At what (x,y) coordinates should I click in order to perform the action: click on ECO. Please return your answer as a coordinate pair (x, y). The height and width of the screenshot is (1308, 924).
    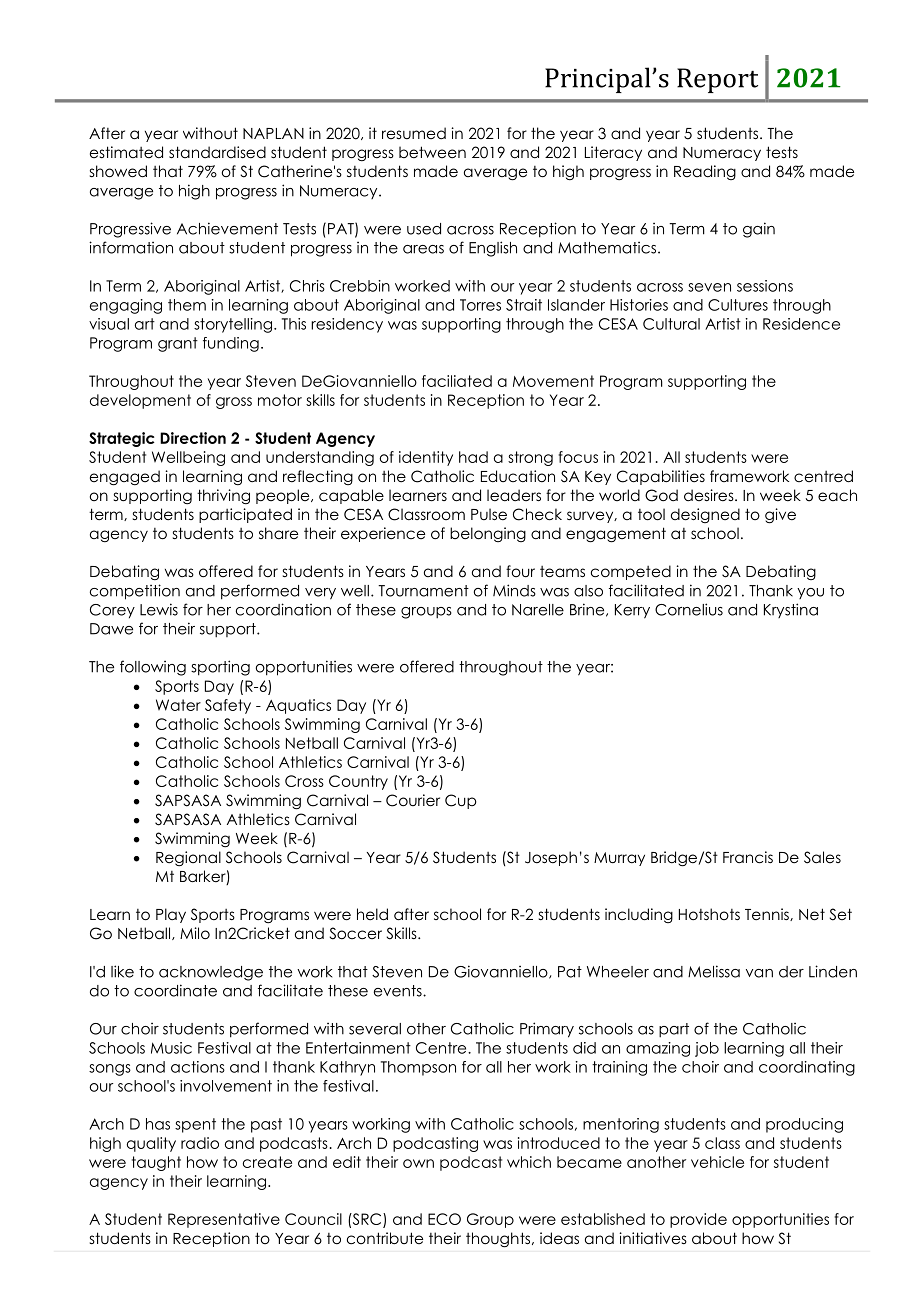
    Looking at the image, I should click on (444, 1219).
